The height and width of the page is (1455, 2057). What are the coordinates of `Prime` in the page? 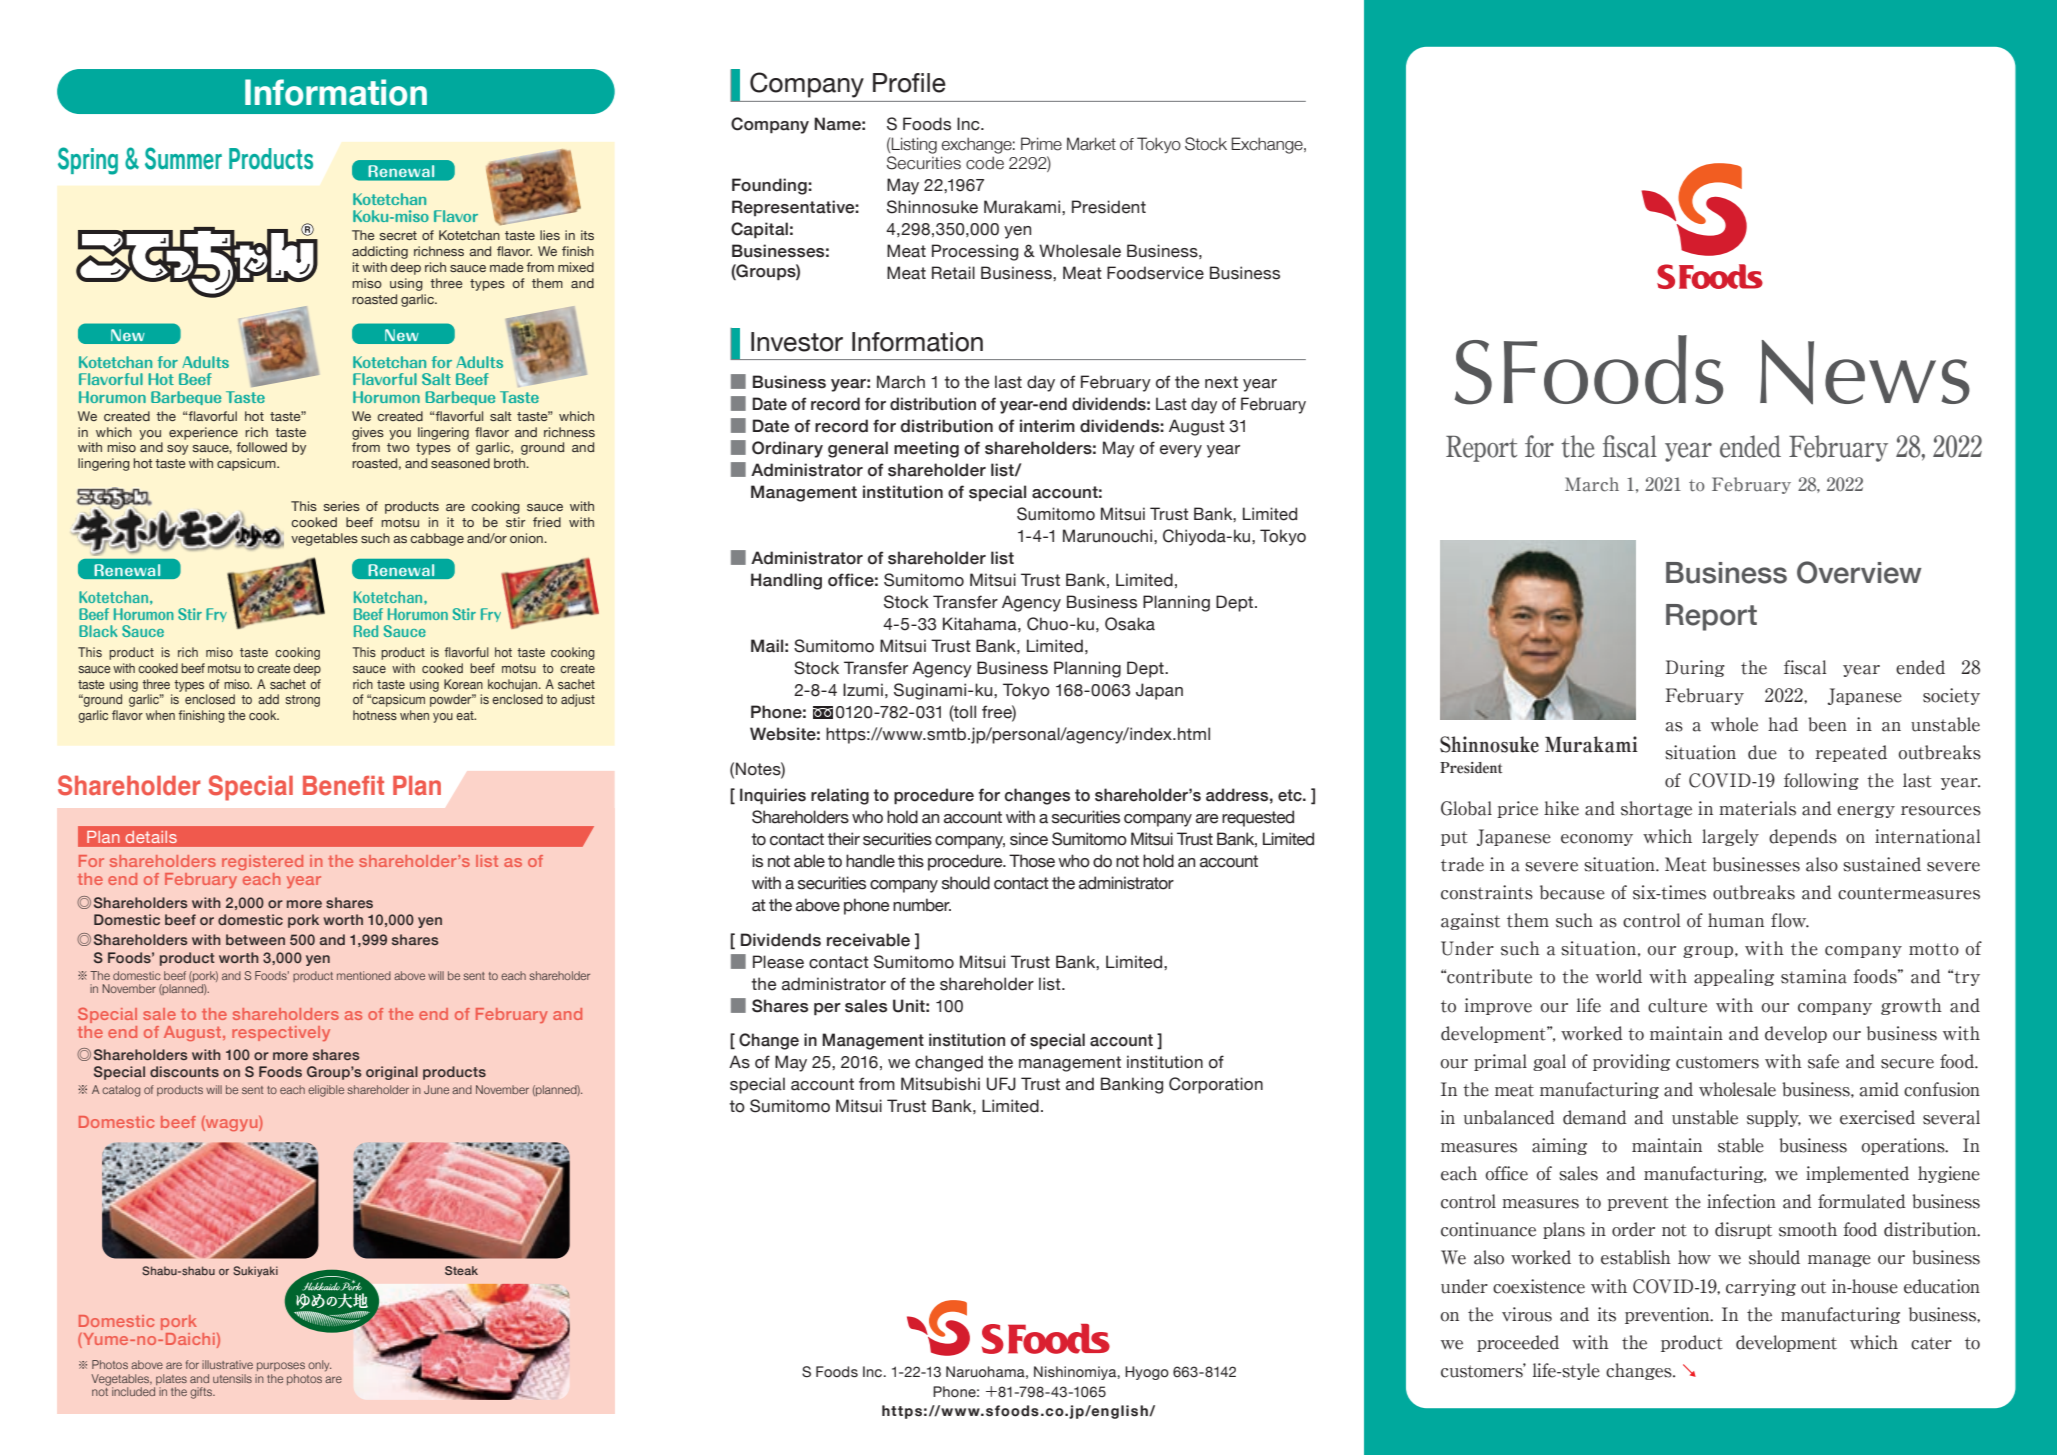 It's located at (1041, 144).
